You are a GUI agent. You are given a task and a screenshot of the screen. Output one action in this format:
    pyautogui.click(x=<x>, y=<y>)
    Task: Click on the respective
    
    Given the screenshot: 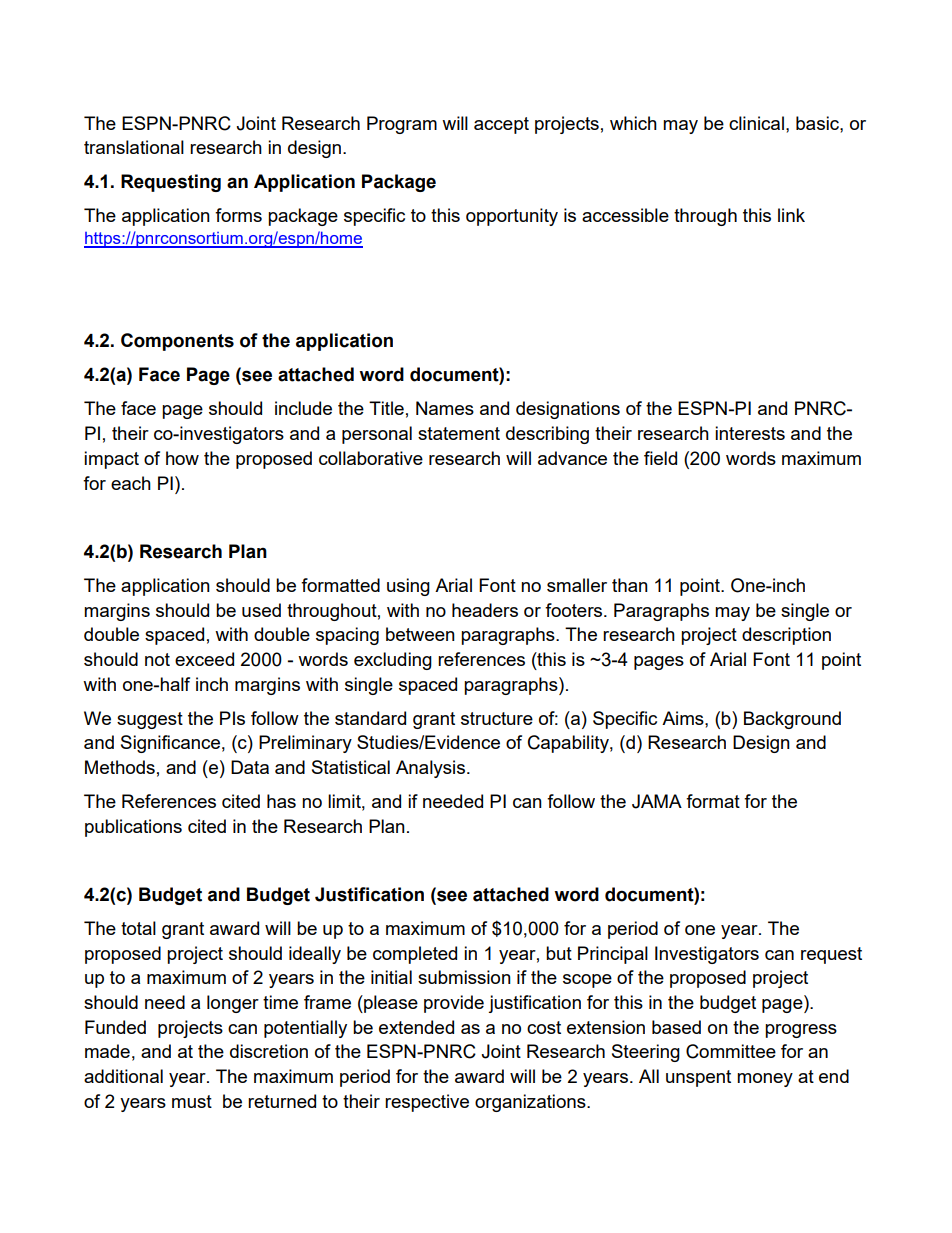 What is the action you would take?
    pyautogui.click(x=427, y=1103)
